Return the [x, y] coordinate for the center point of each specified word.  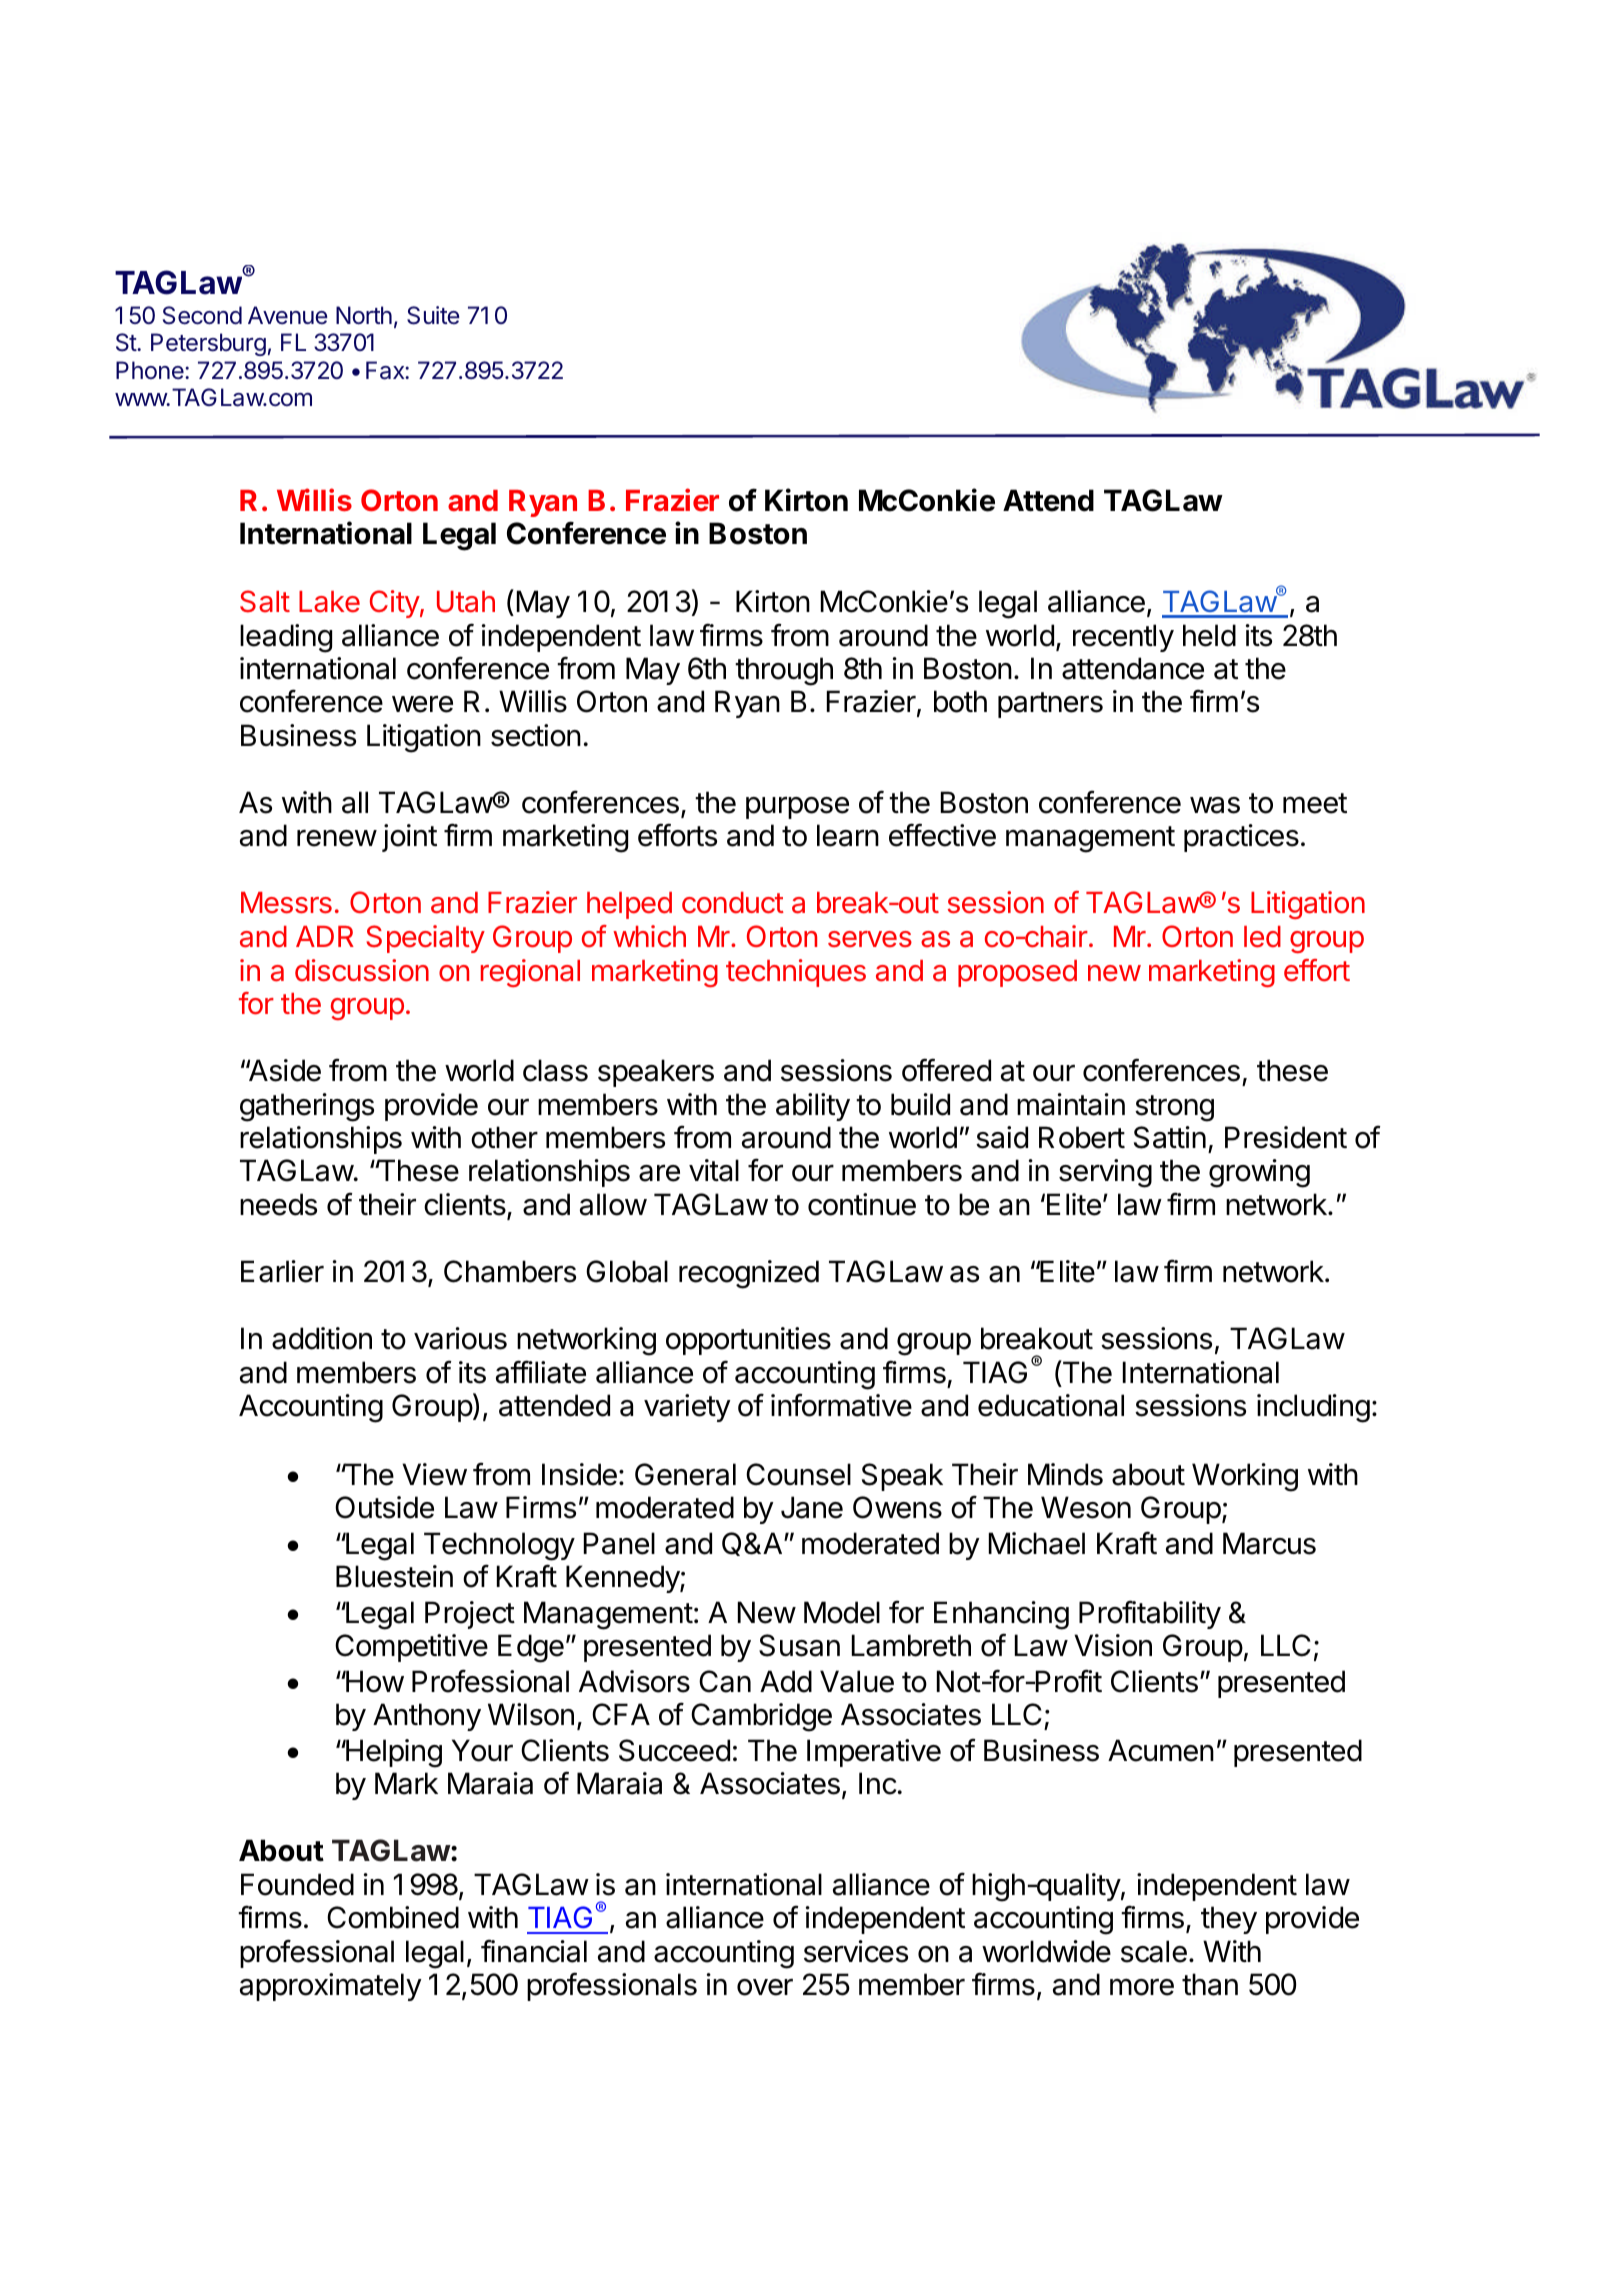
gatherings [307, 1107]
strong [1174, 1108]
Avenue [288, 315]
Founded [297, 1884]
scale [1154, 1951]
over [765, 1987]
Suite [433, 315]
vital [714, 1170]
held [1209, 635]
